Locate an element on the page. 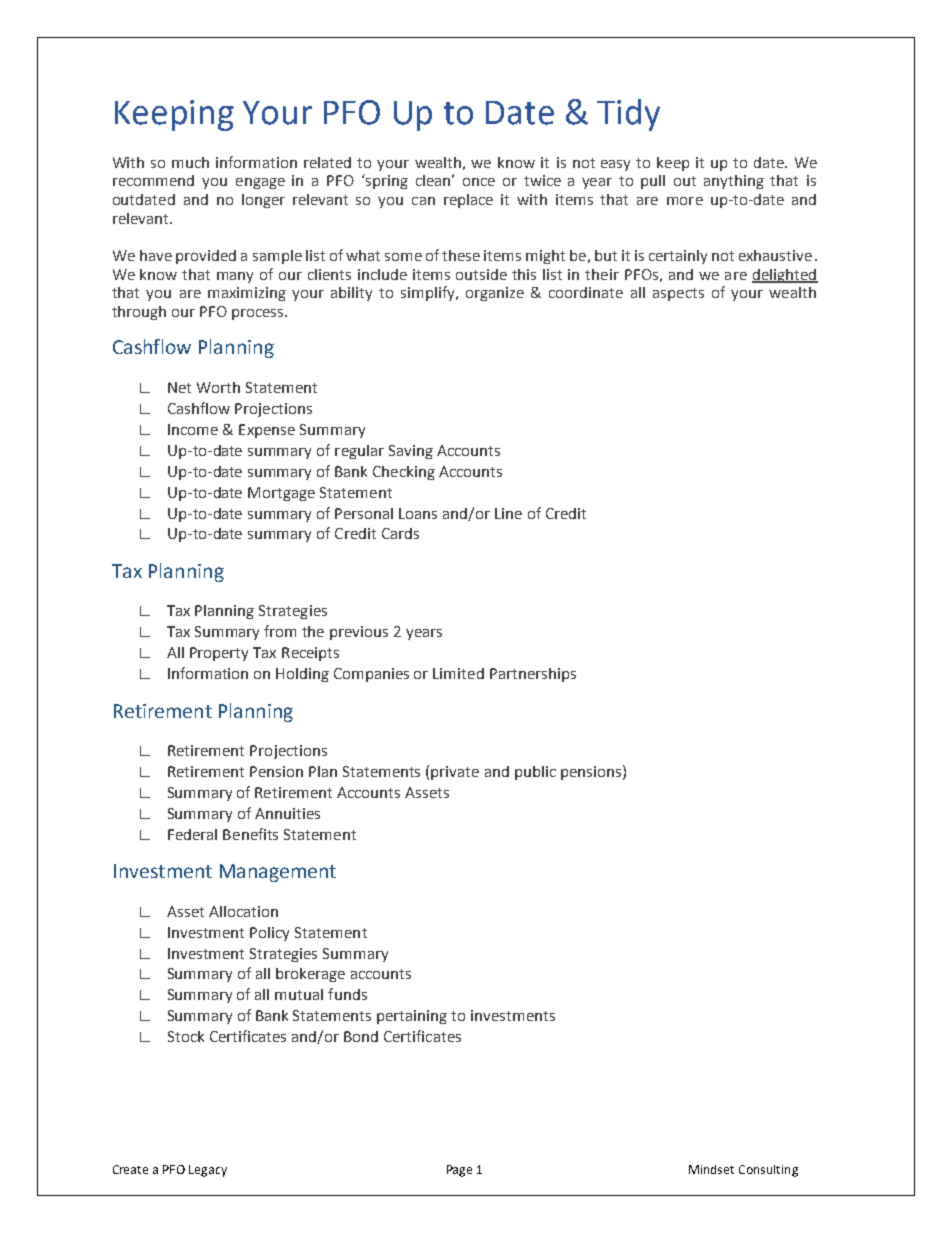 The image size is (952, 1233). Federal is located at coordinates (192, 834).
